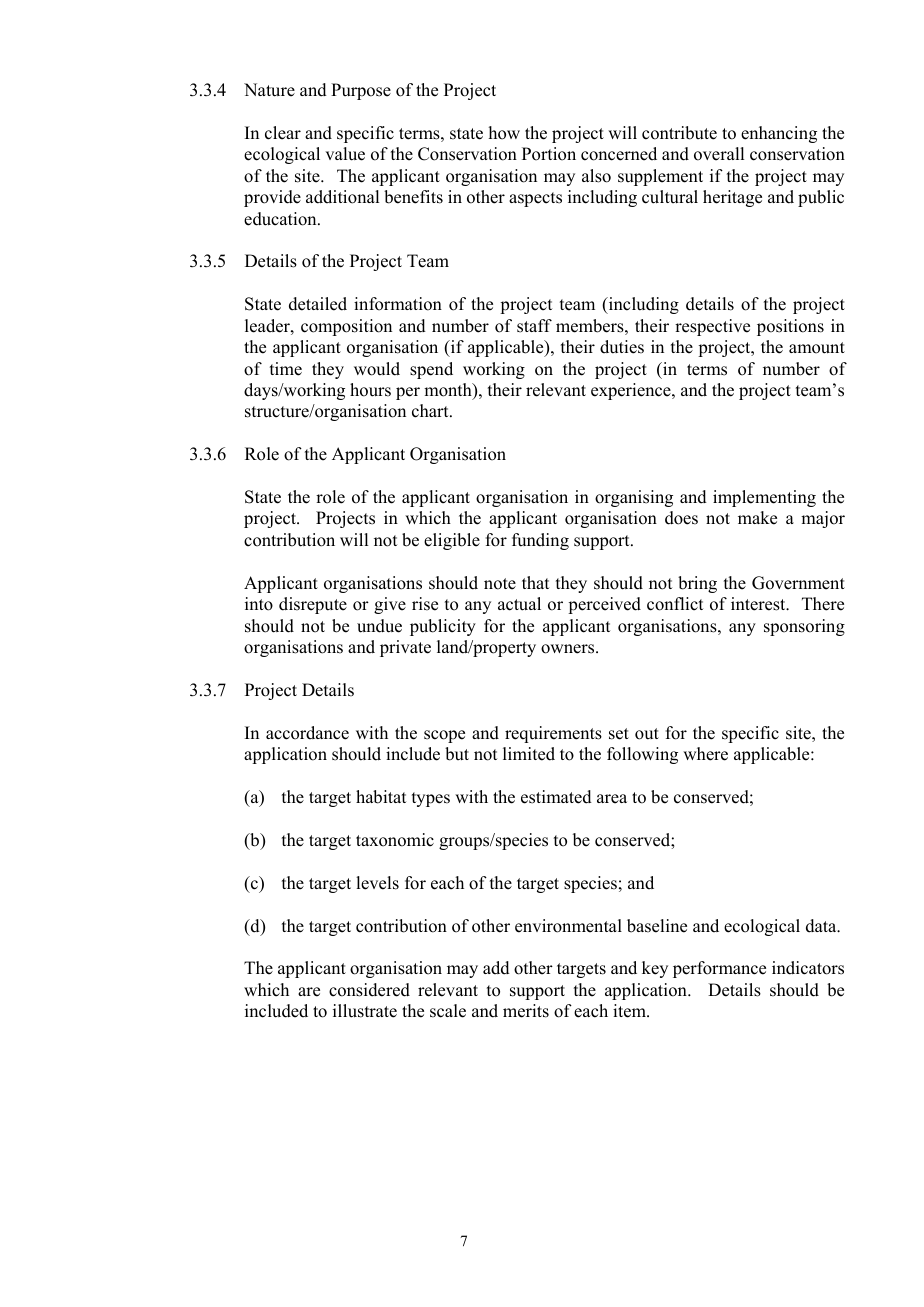  What do you see at coordinates (504, 133) in the screenshot?
I see `how` at bounding box center [504, 133].
